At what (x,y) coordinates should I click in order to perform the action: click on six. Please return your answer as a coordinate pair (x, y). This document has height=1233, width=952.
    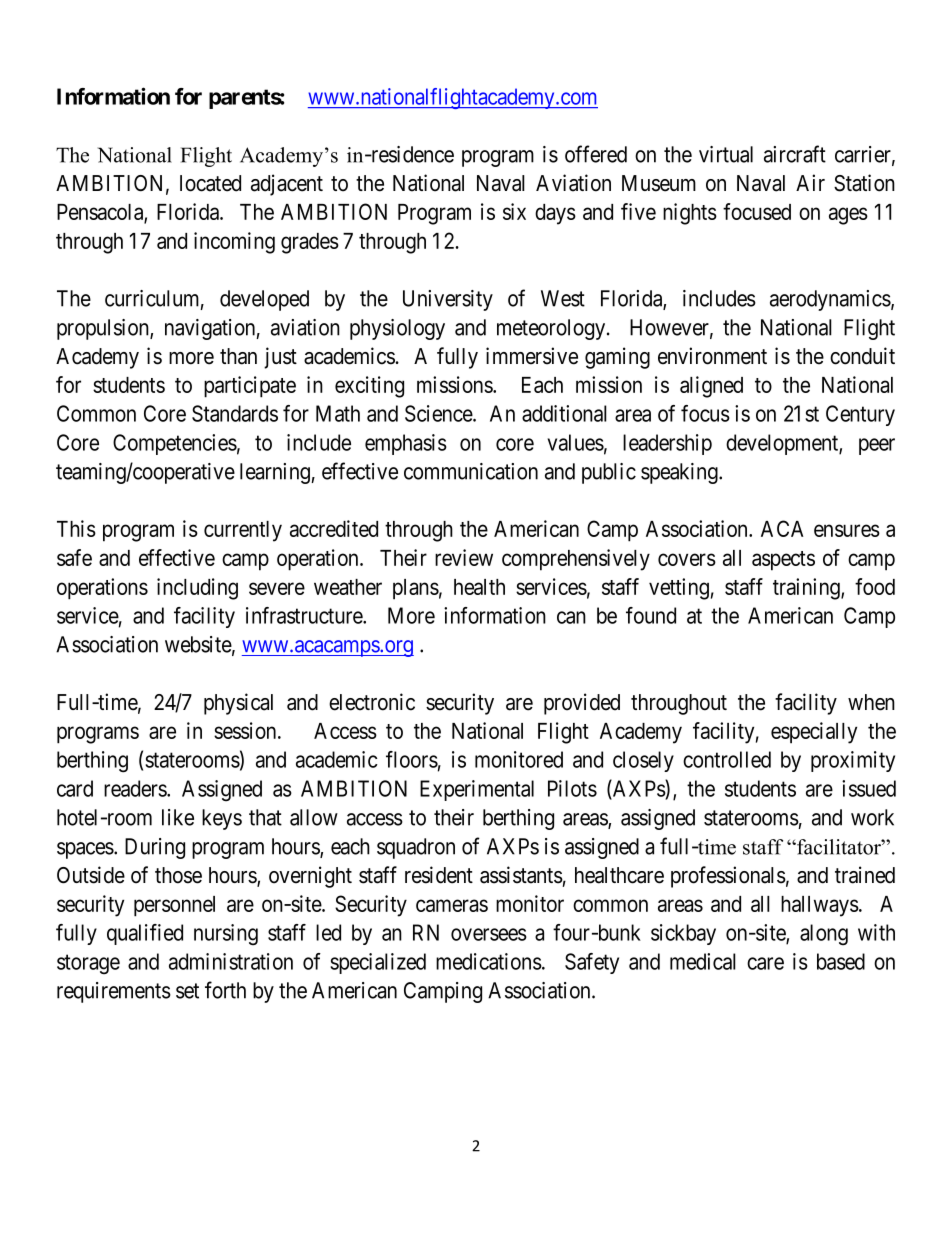
    Looking at the image, I should click on (514, 211).
